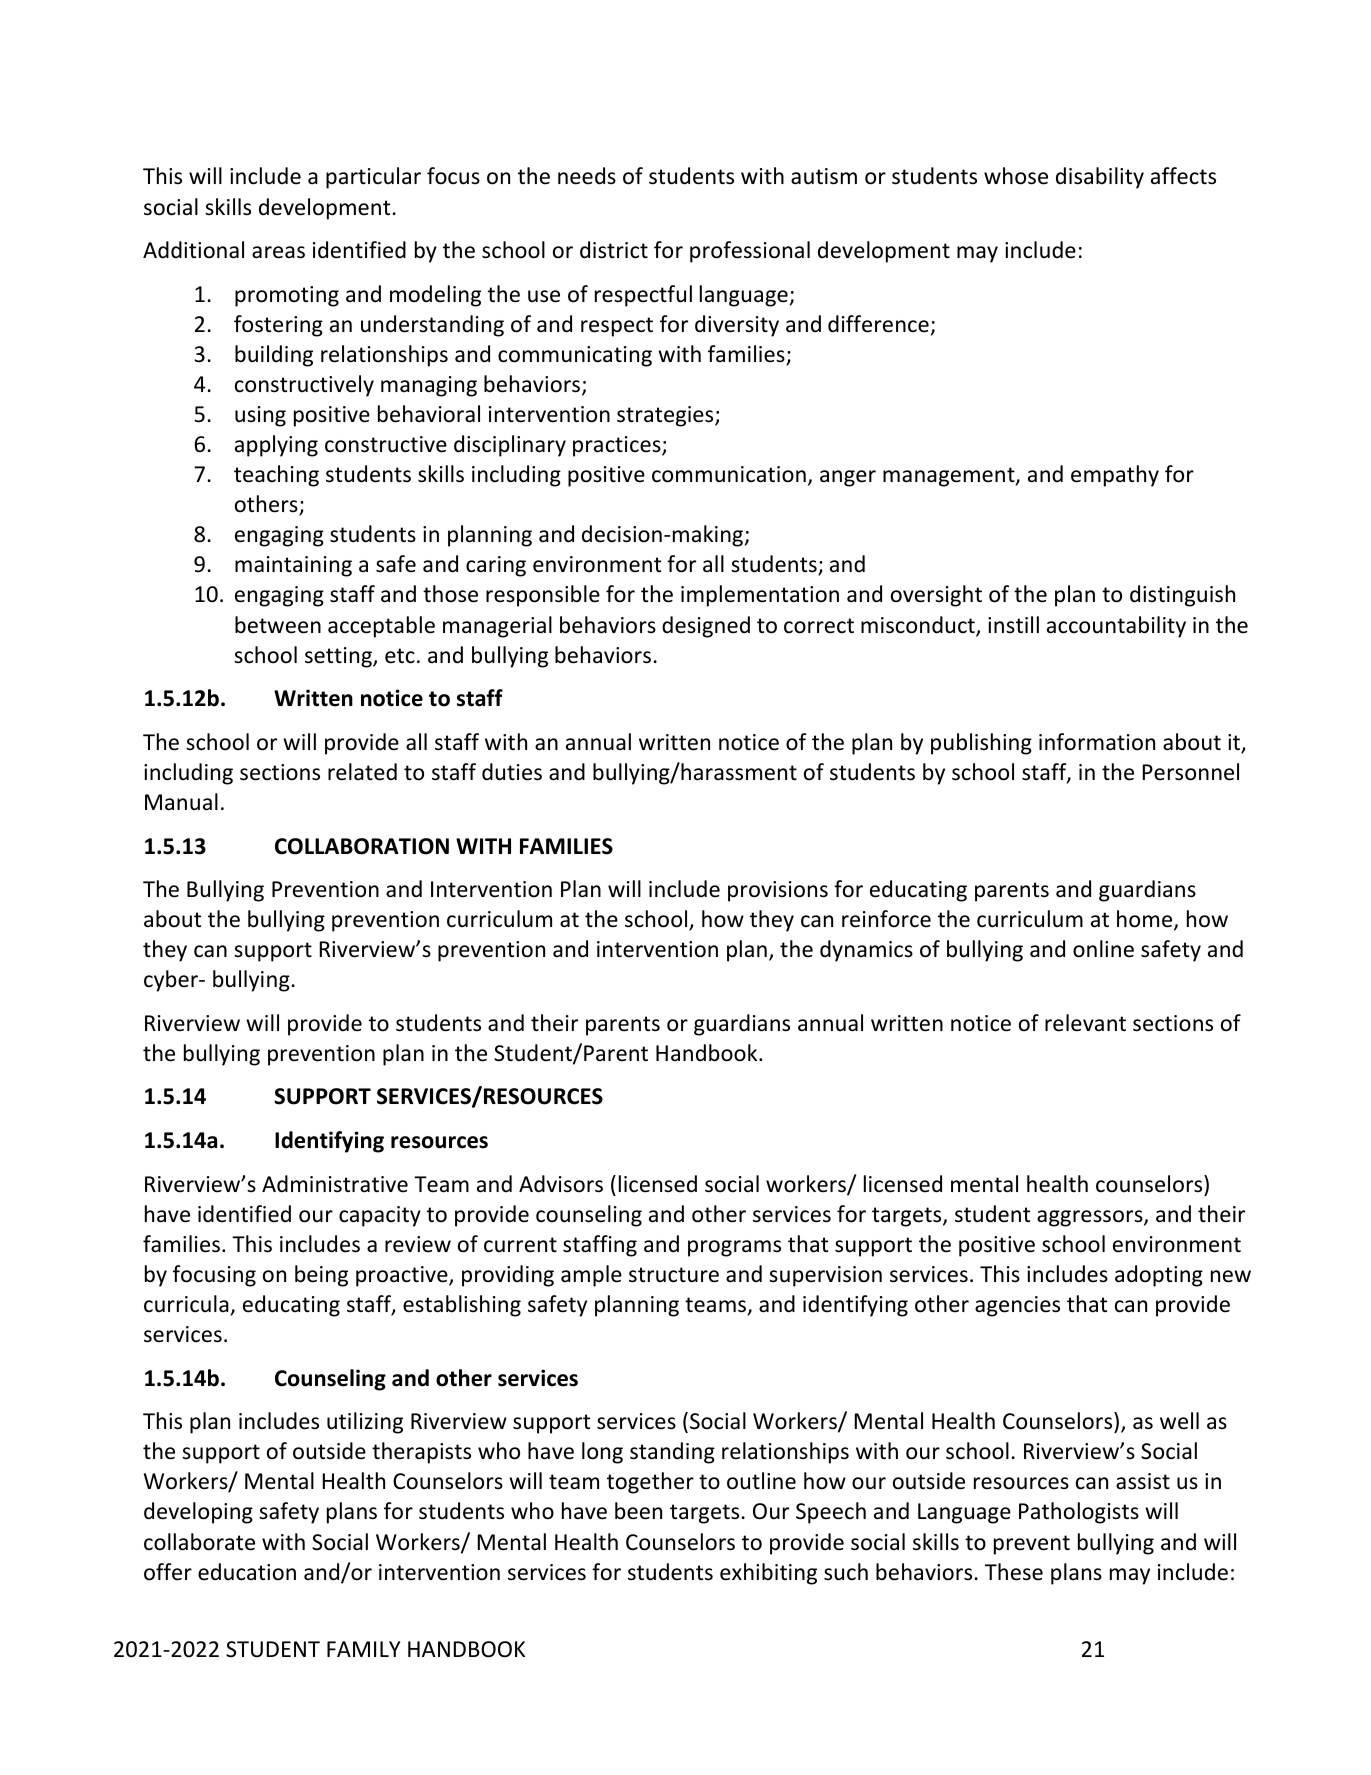 This screenshot has height=1775, width=1371. What do you see at coordinates (339, 657) in the screenshot?
I see `setting` at bounding box center [339, 657].
